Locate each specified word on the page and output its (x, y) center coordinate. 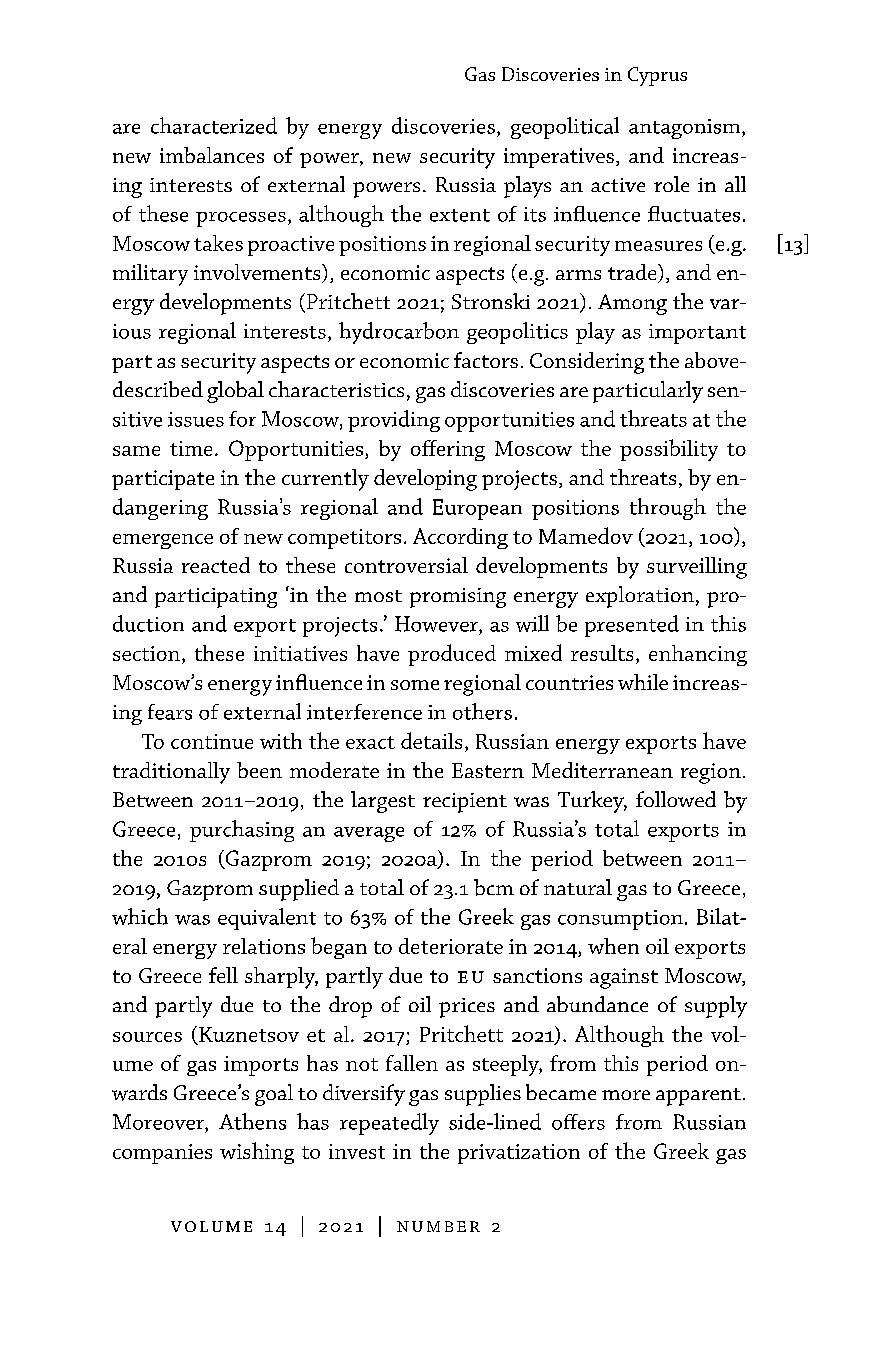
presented (632, 626)
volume (211, 1226)
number (438, 1226)
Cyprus (657, 76)
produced (452, 655)
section (146, 653)
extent (460, 215)
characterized (214, 125)
